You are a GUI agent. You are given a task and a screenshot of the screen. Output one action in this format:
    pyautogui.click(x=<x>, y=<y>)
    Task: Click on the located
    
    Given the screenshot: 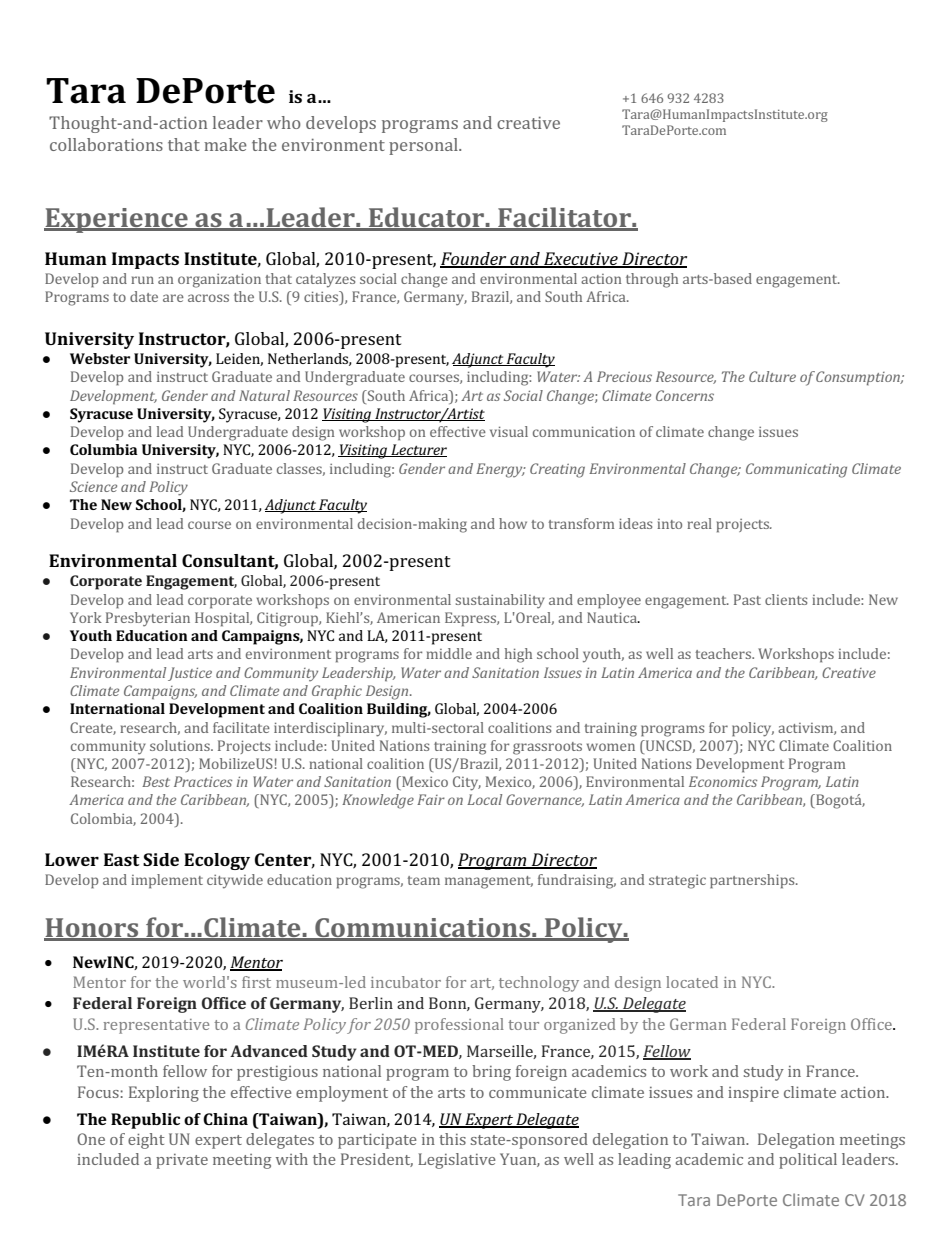 What is the action you would take?
    pyautogui.click(x=692, y=982)
